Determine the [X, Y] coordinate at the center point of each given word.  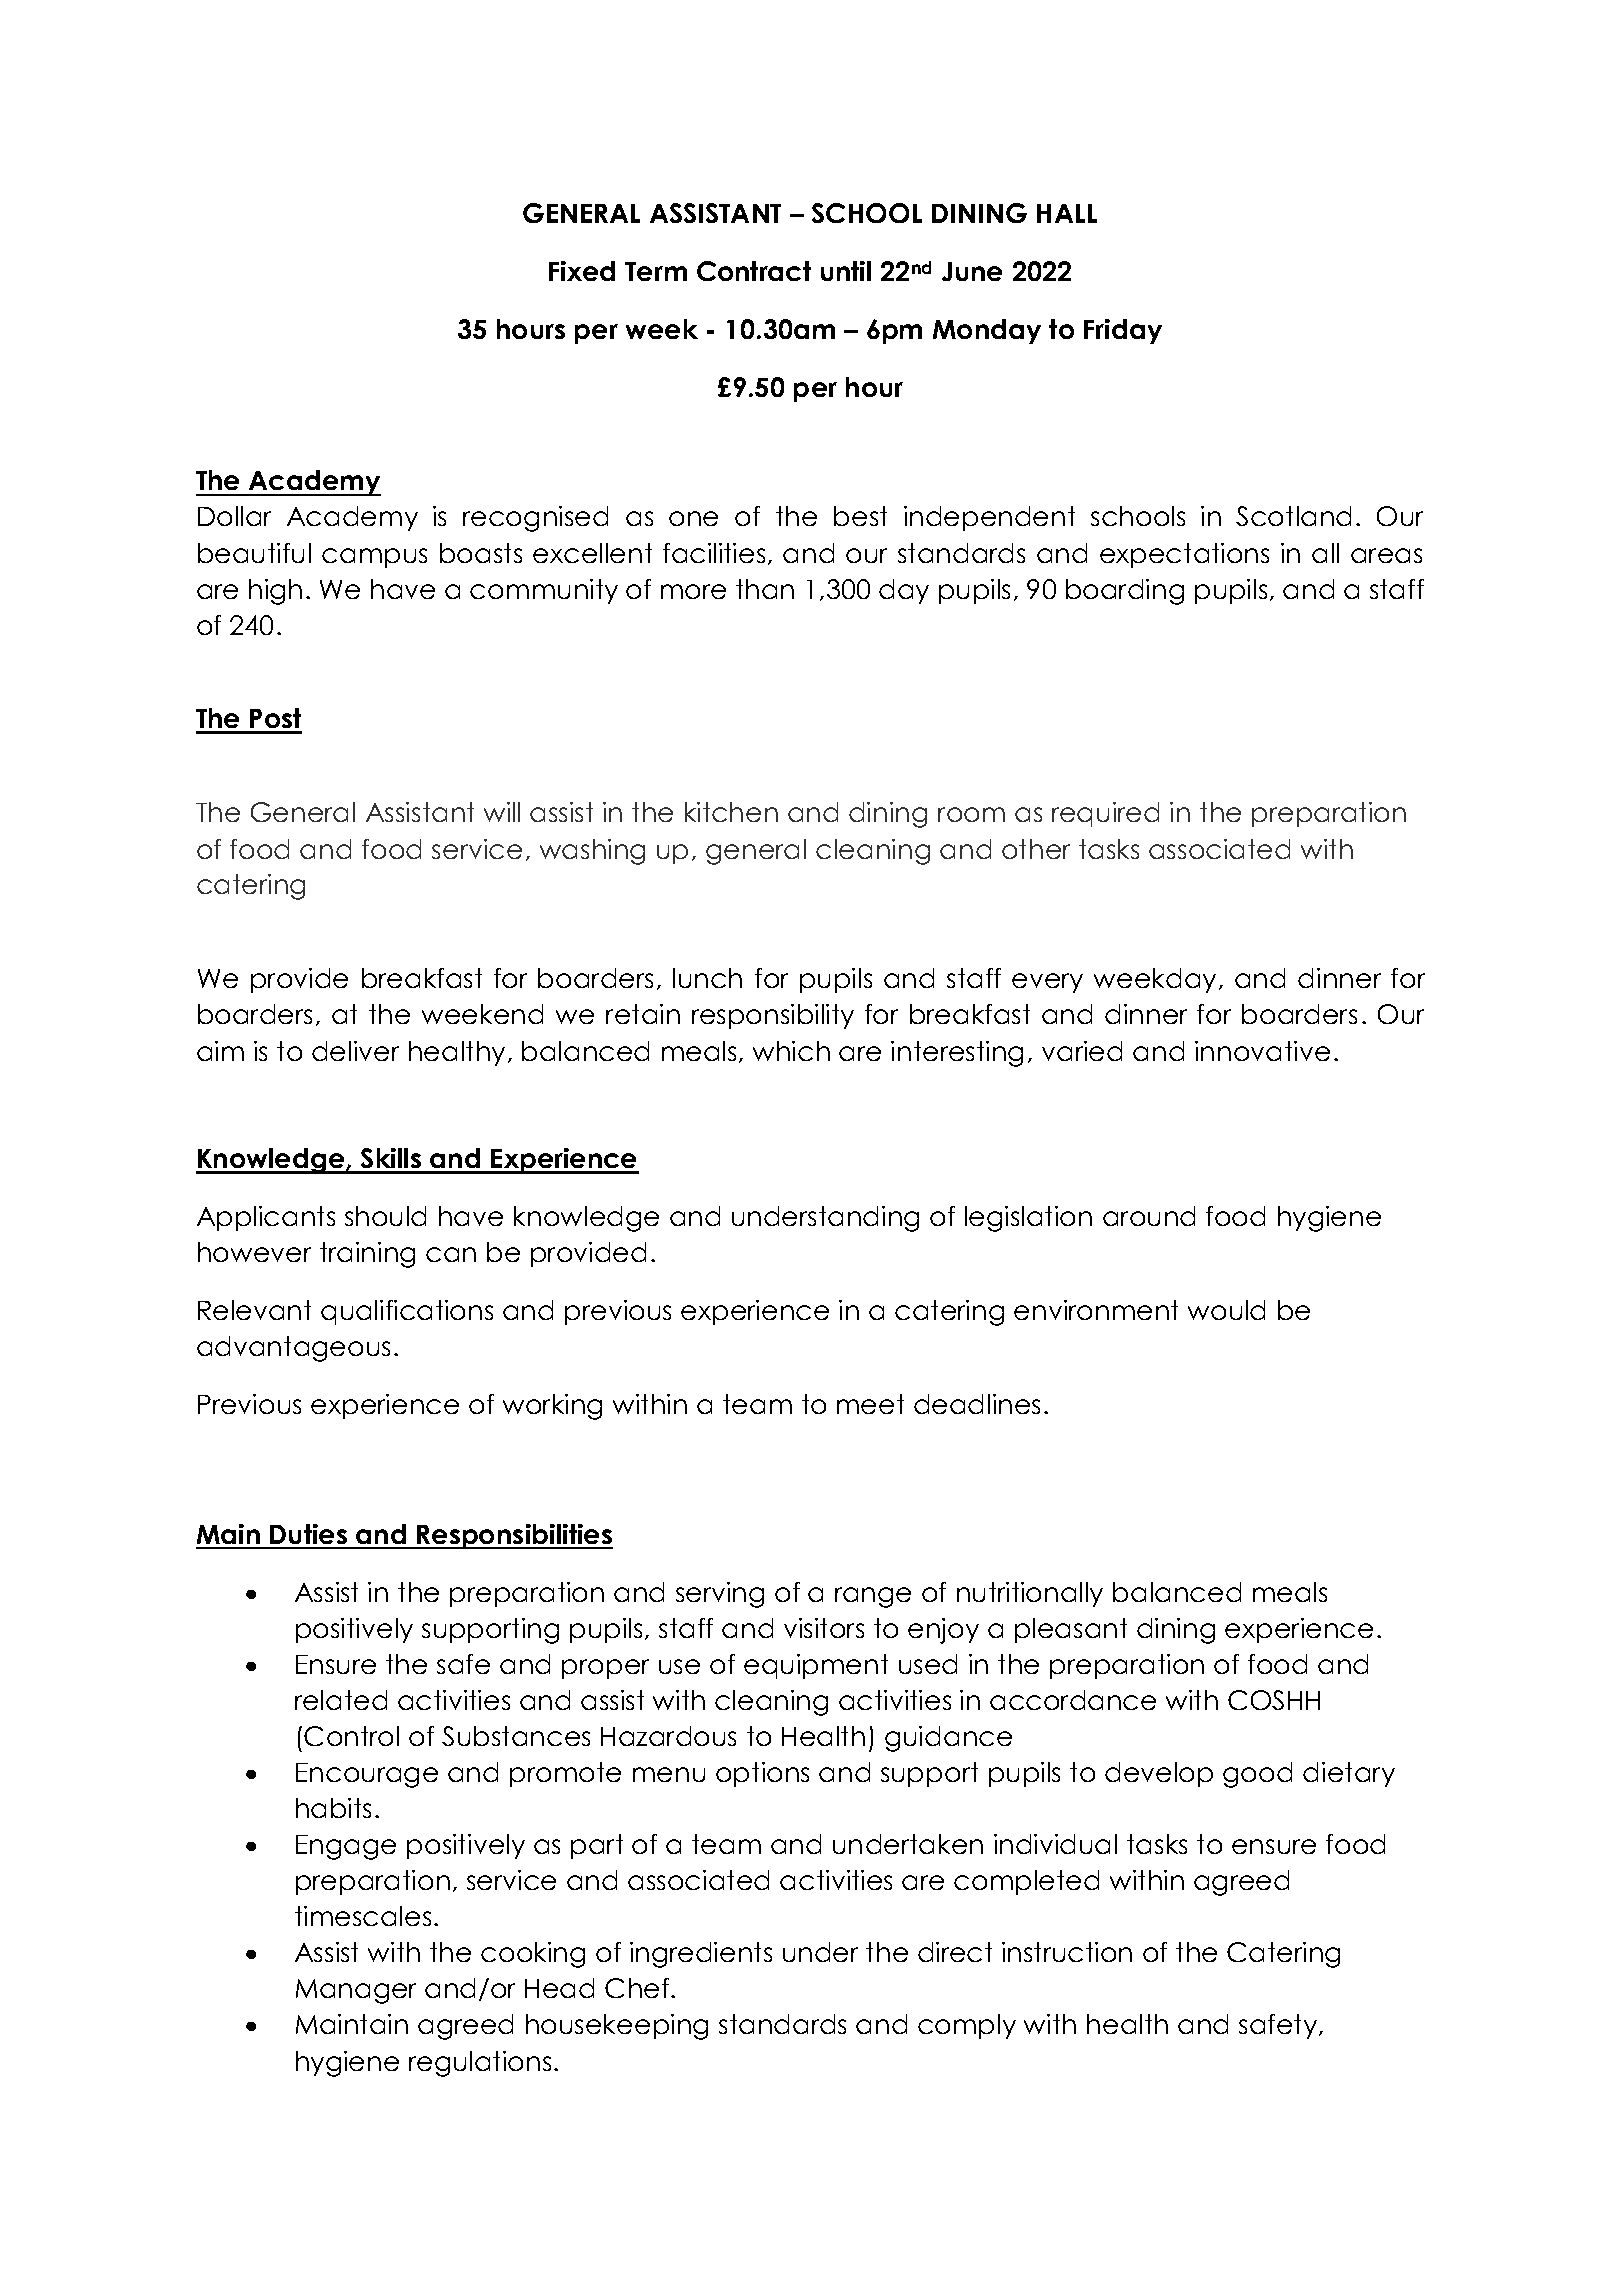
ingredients [701, 1955]
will [502, 812]
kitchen [731, 812]
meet [870, 1404]
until [846, 271]
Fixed [582, 271]
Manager [356, 1991]
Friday [1123, 331]
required [1105, 814]
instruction [1067, 1952]
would [1226, 1310]
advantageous [293, 1349]
